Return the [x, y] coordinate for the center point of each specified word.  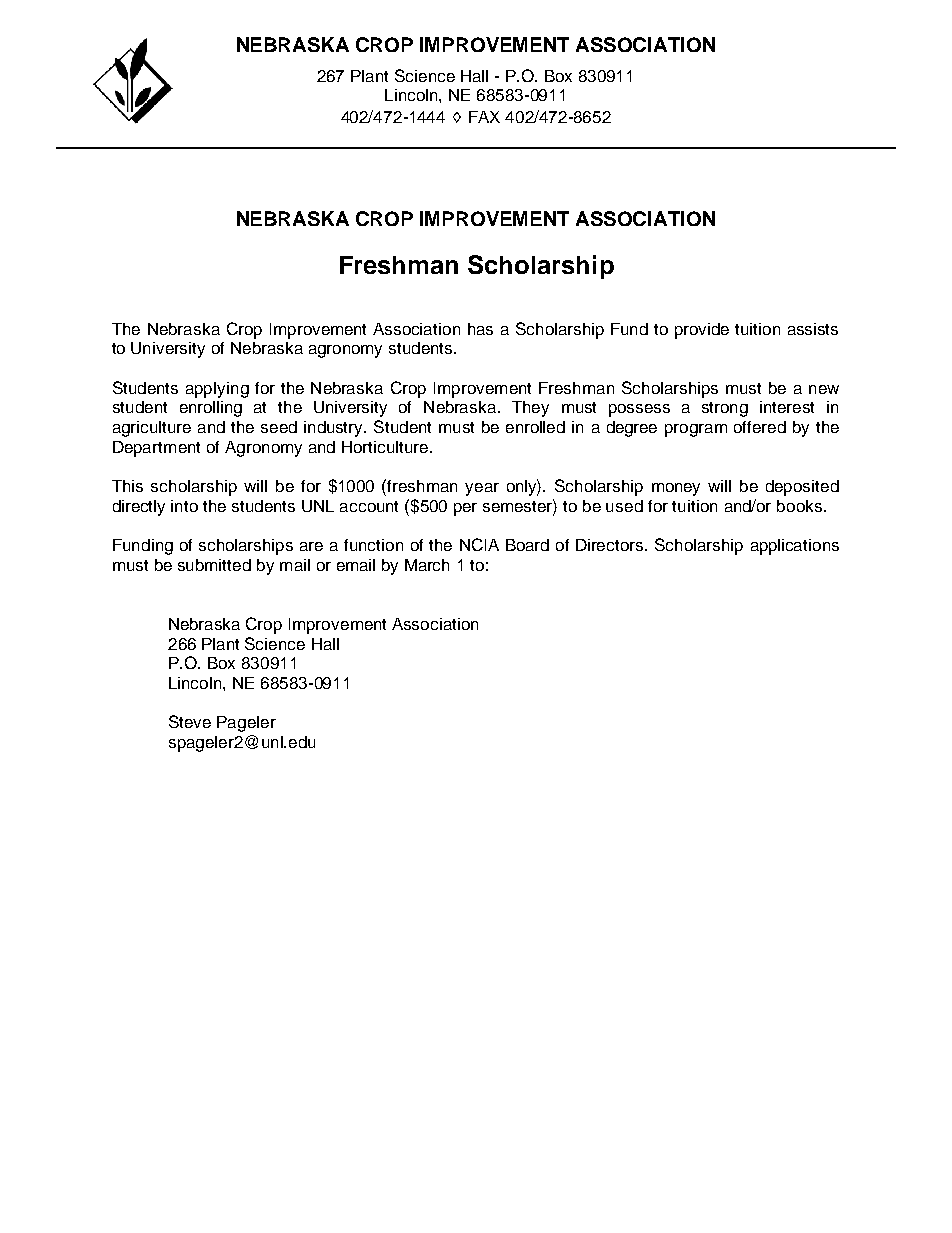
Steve [190, 721]
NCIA [479, 544]
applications [795, 547]
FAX [484, 117]
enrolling [211, 409]
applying [217, 390]
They [530, 409]
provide [702, 331]
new [824, 389]
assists [813, 329]
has [480, 329]
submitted [214, 565]
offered [760, 427]
